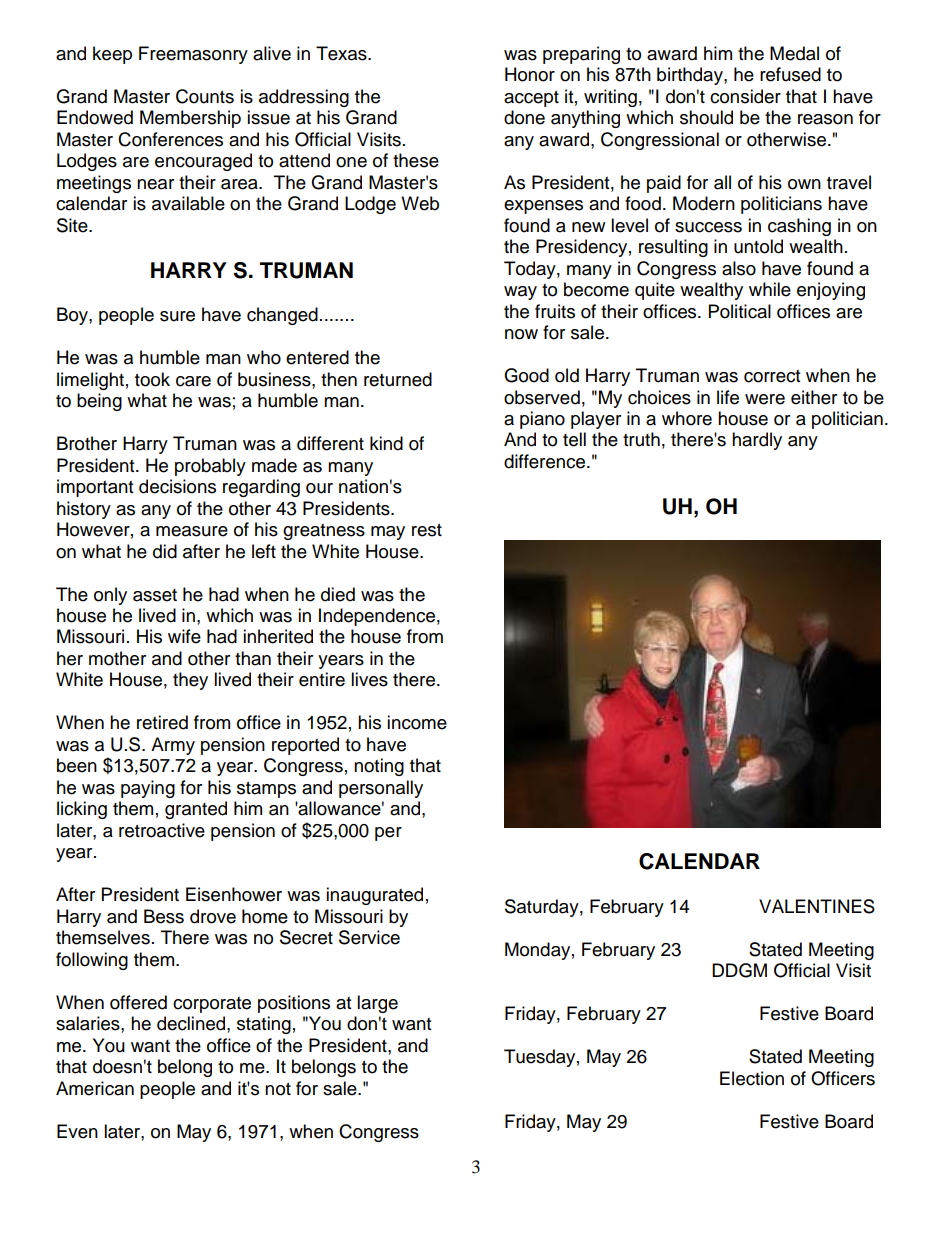  I want to click on consider, so click(745, 96).
